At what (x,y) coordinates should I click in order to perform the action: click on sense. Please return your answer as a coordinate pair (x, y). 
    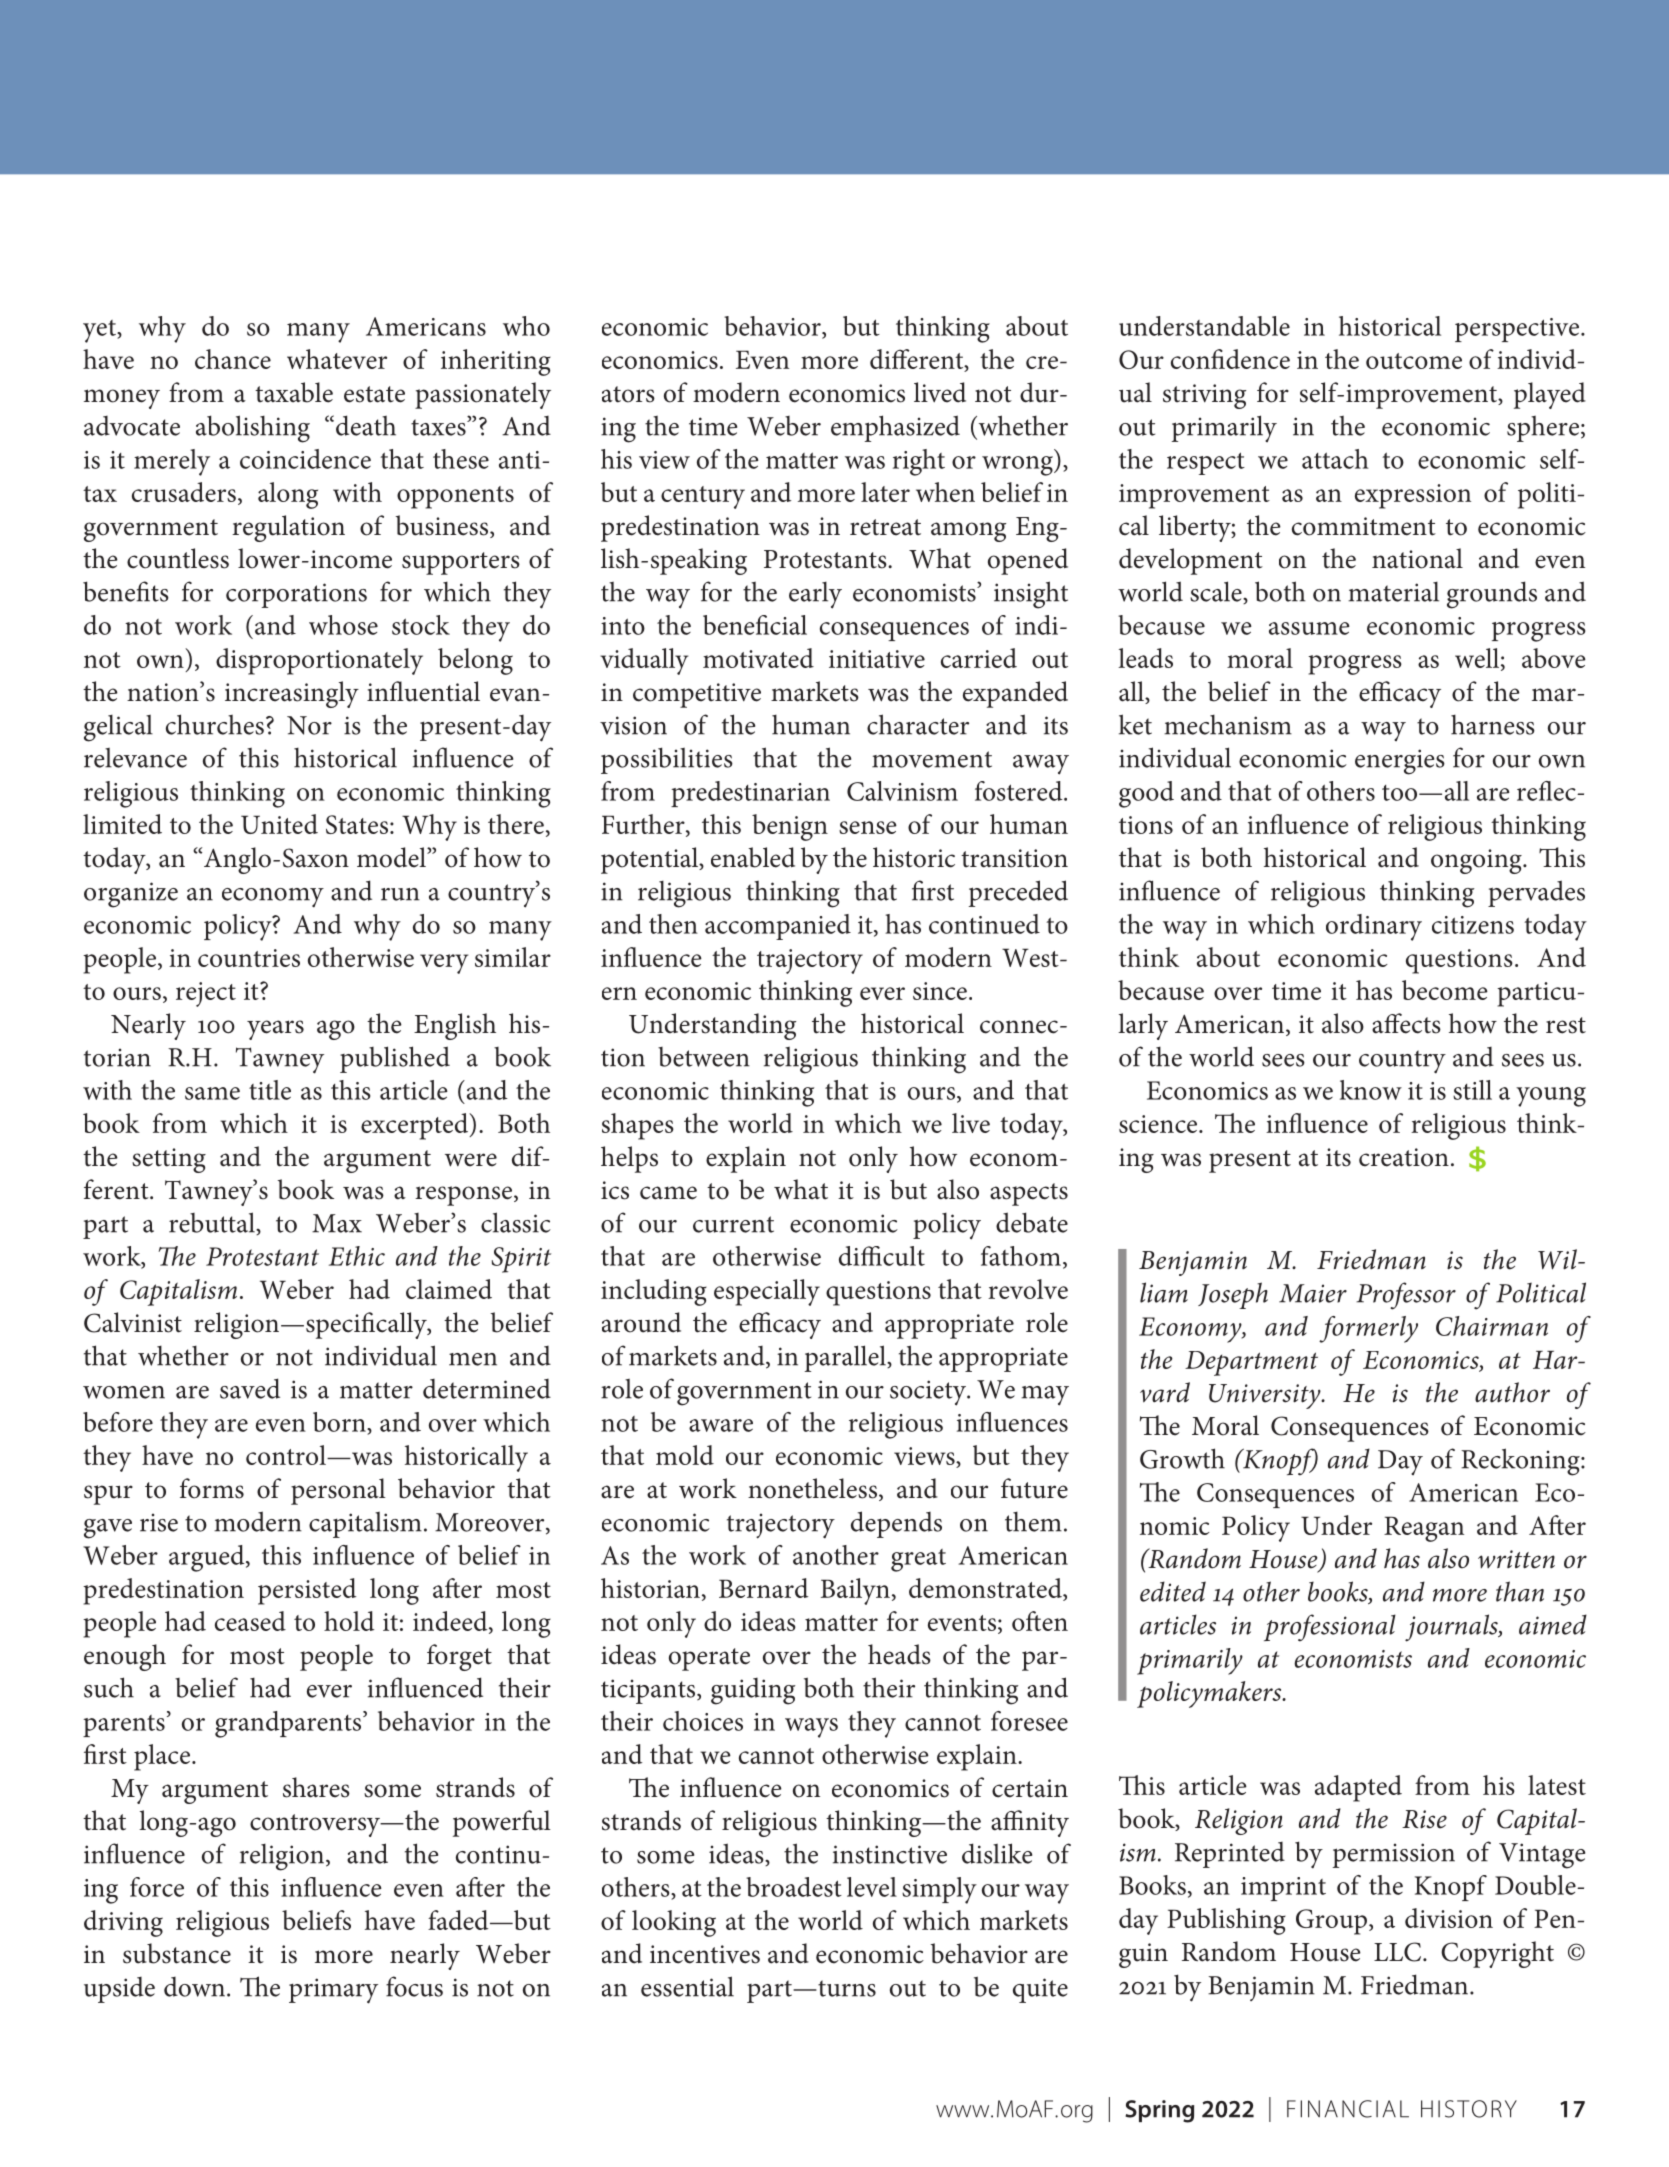
    Looking at the image, I should click on (868, 827).
